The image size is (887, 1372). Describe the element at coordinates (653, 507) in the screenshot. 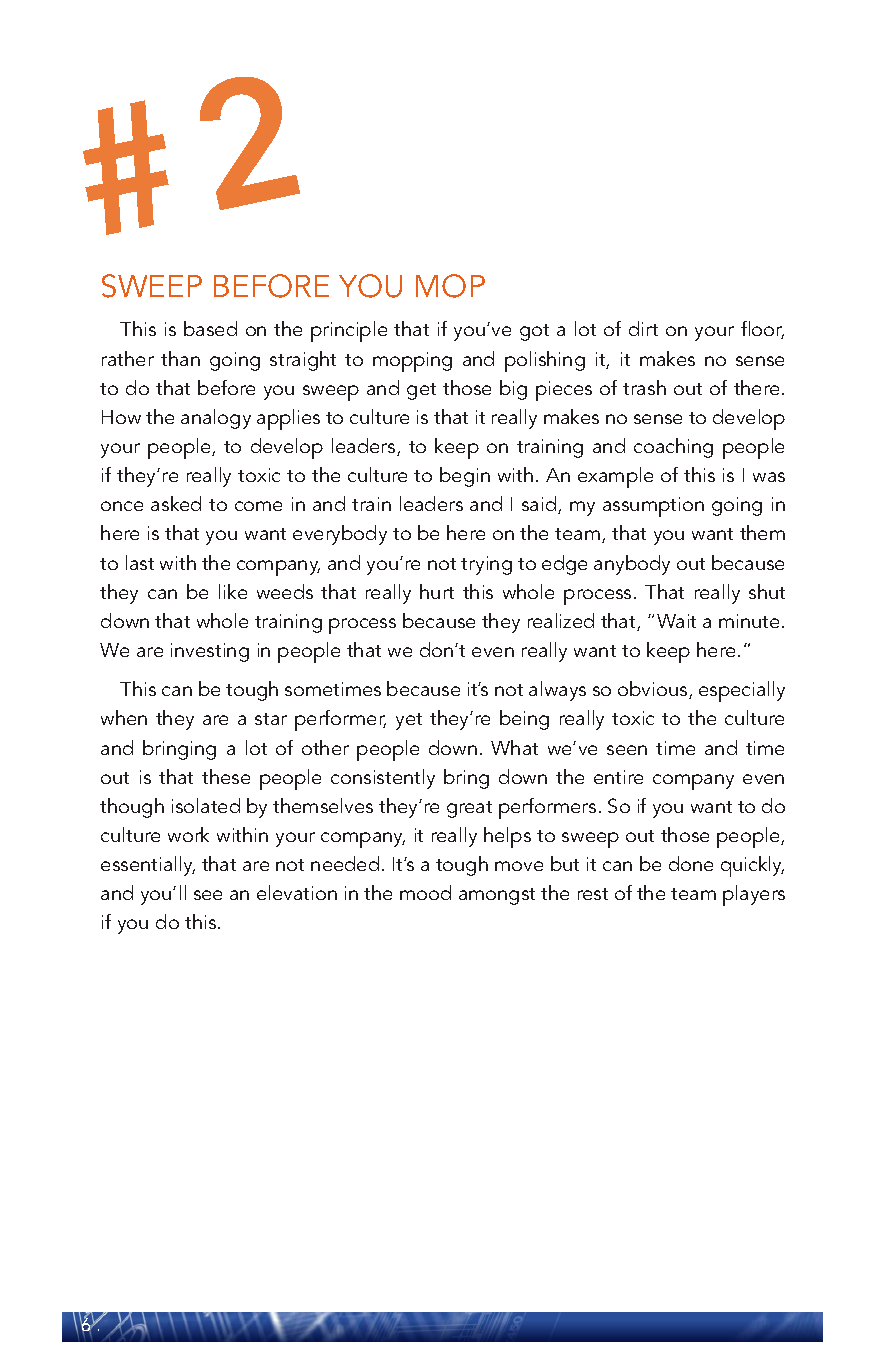

I see `assumption` at that location.
